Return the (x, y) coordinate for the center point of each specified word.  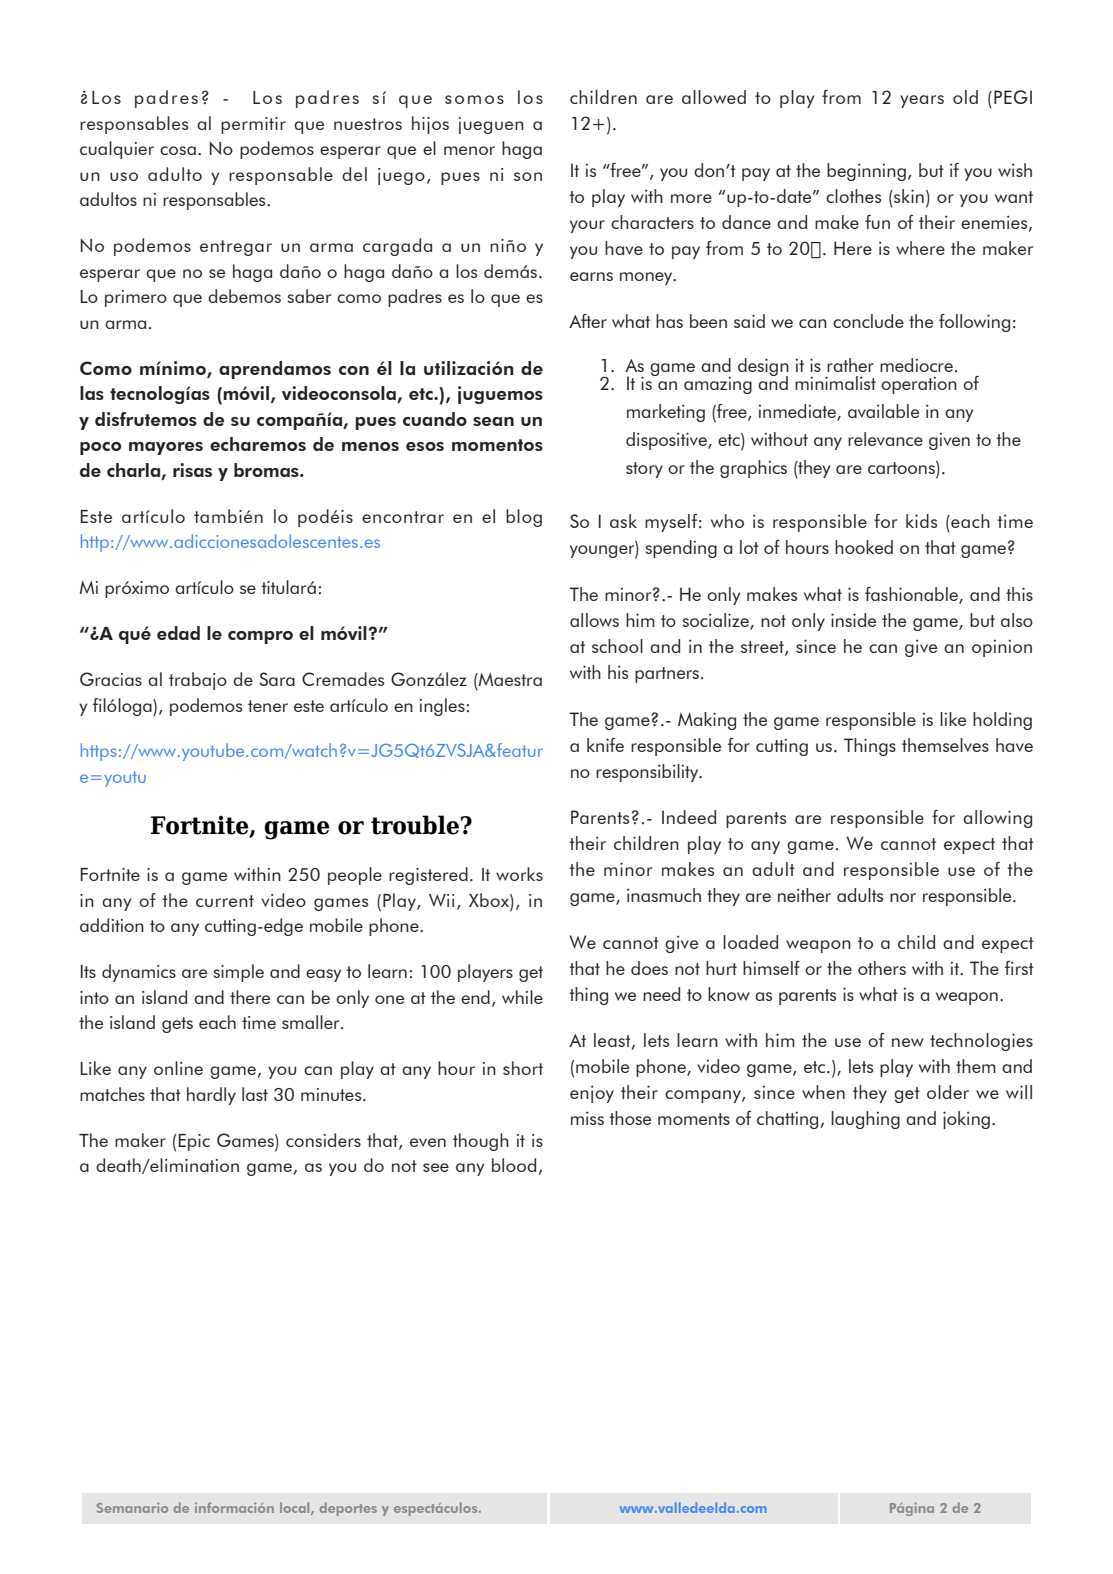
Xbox (490, 900)
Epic (194, 1142)
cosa (178, 150)
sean (493, 421)
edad (178, 633)
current (225, 901)
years (922, 101)
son (528, 176)
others (882, 968)
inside (853, 620)
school (617, 646)
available (883, 411)
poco (100, 448)
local (296, 1508)
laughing (865, 1120)
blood (514, 1165)
